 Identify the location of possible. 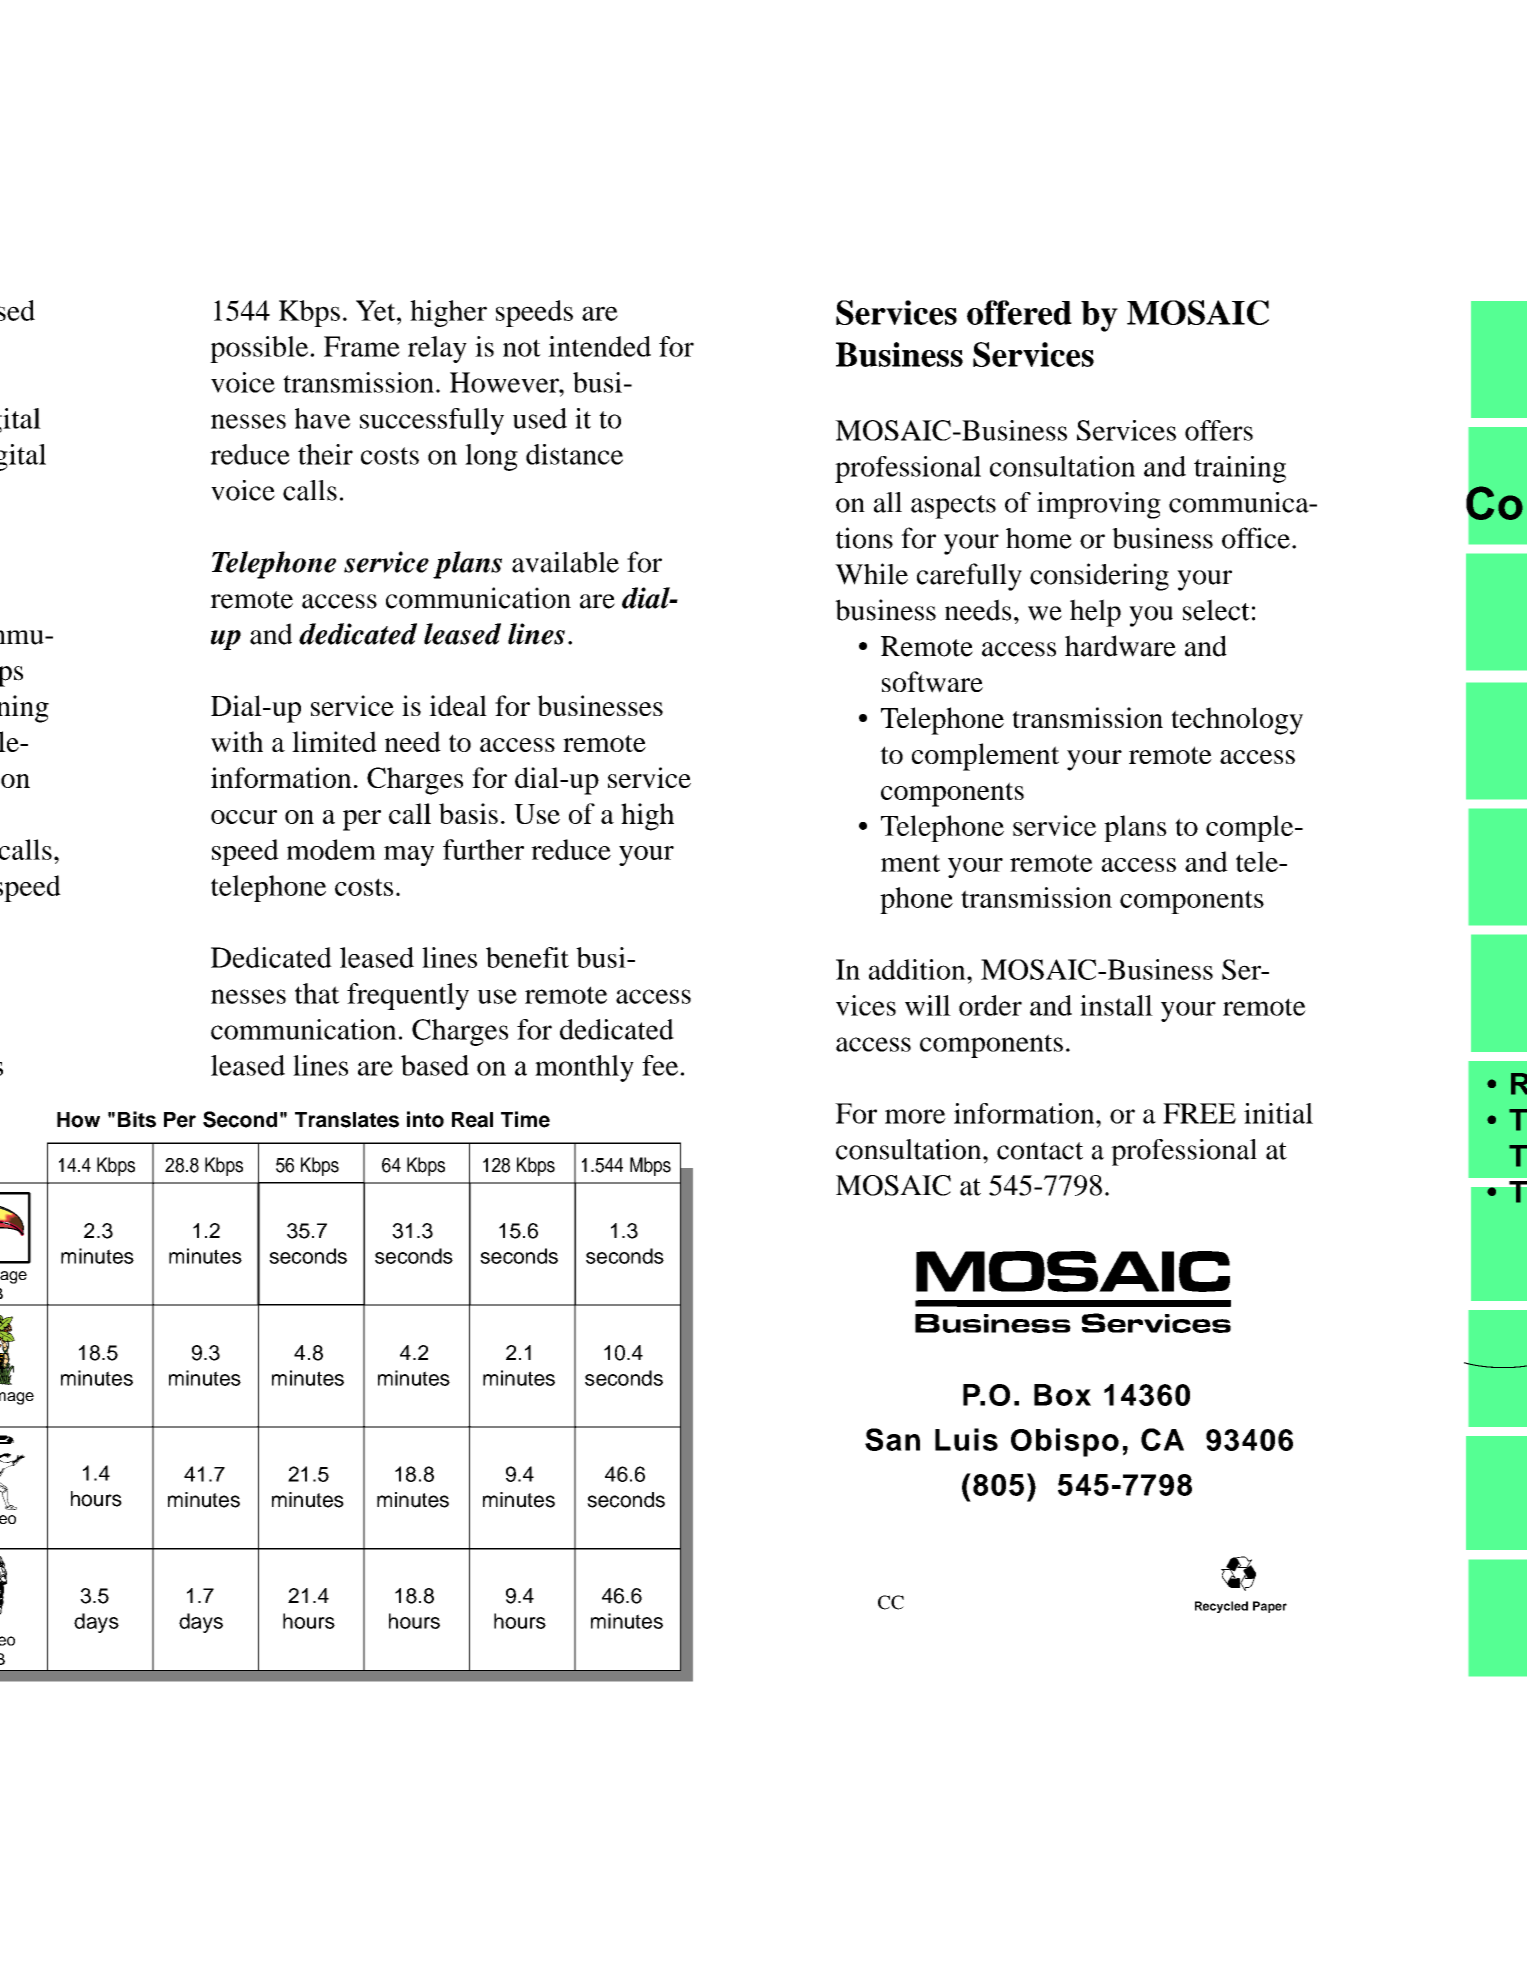
(260, 349).
